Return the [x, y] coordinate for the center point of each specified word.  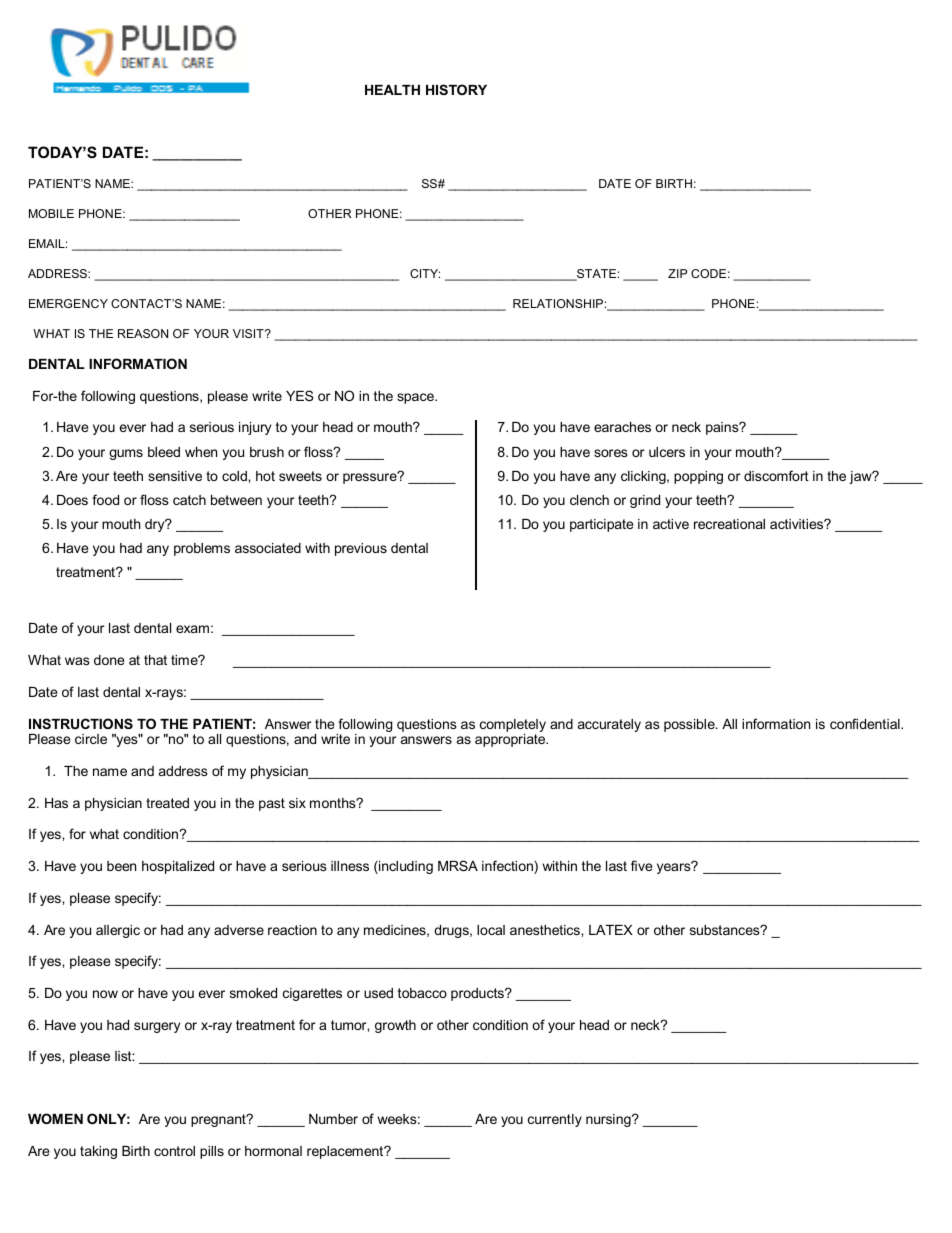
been [121, 866]
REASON [143, 333]
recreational [729, 524]
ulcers [667, 452]
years [675, 868]
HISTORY [456, 89]
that [155, 660]
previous [361, 549]
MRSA [458, 865]
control [174, 1151]
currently [555, 1120]
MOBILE [51, 213]
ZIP [677, 273]
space [416, 398]
